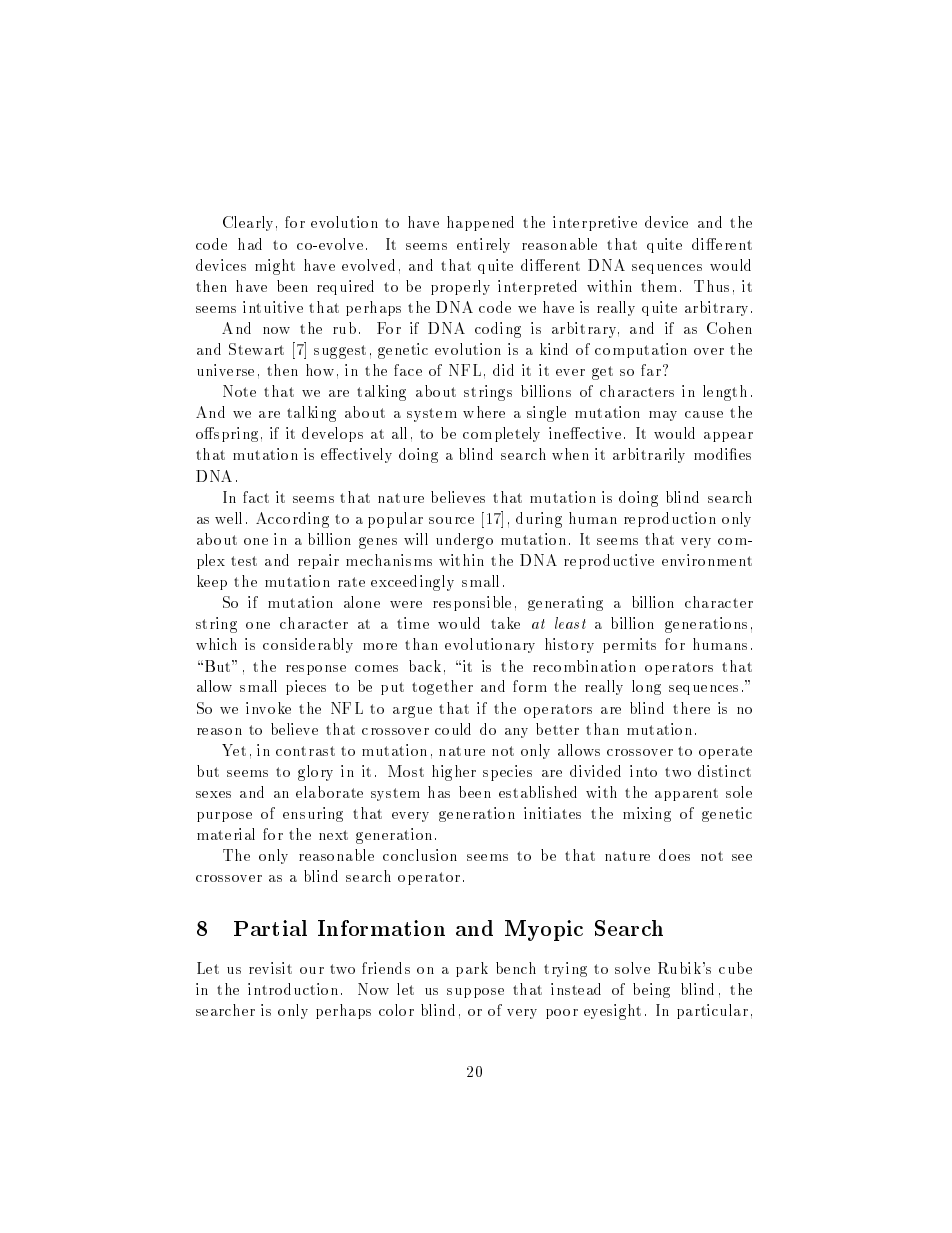 This screenshot has width=952, height=1233. I want to click on them, so click(659, 286).
